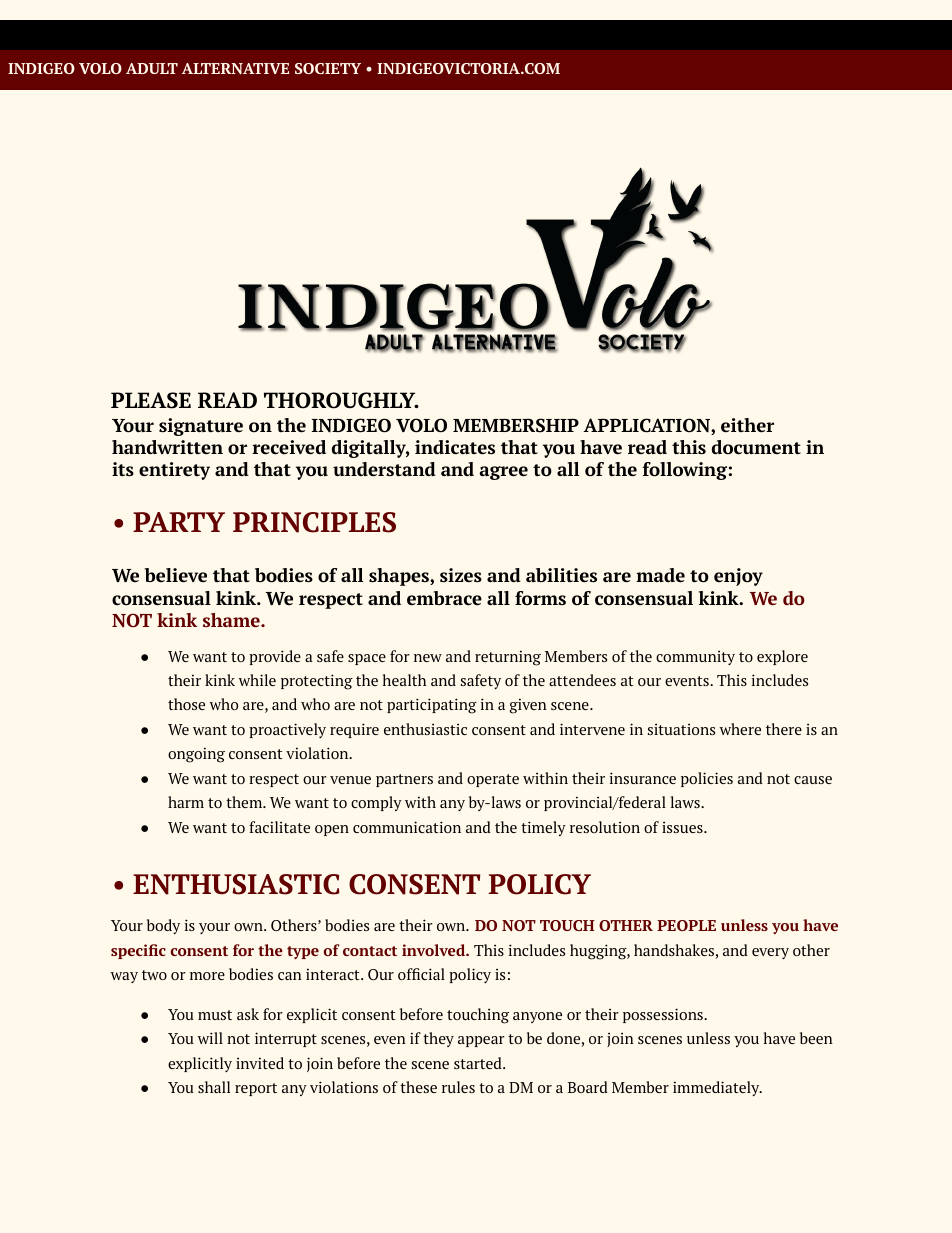  What do you see at coordinates (328, 68) in the screenshot?
I see `SOCIETY` at bounding box center [328, 68].
